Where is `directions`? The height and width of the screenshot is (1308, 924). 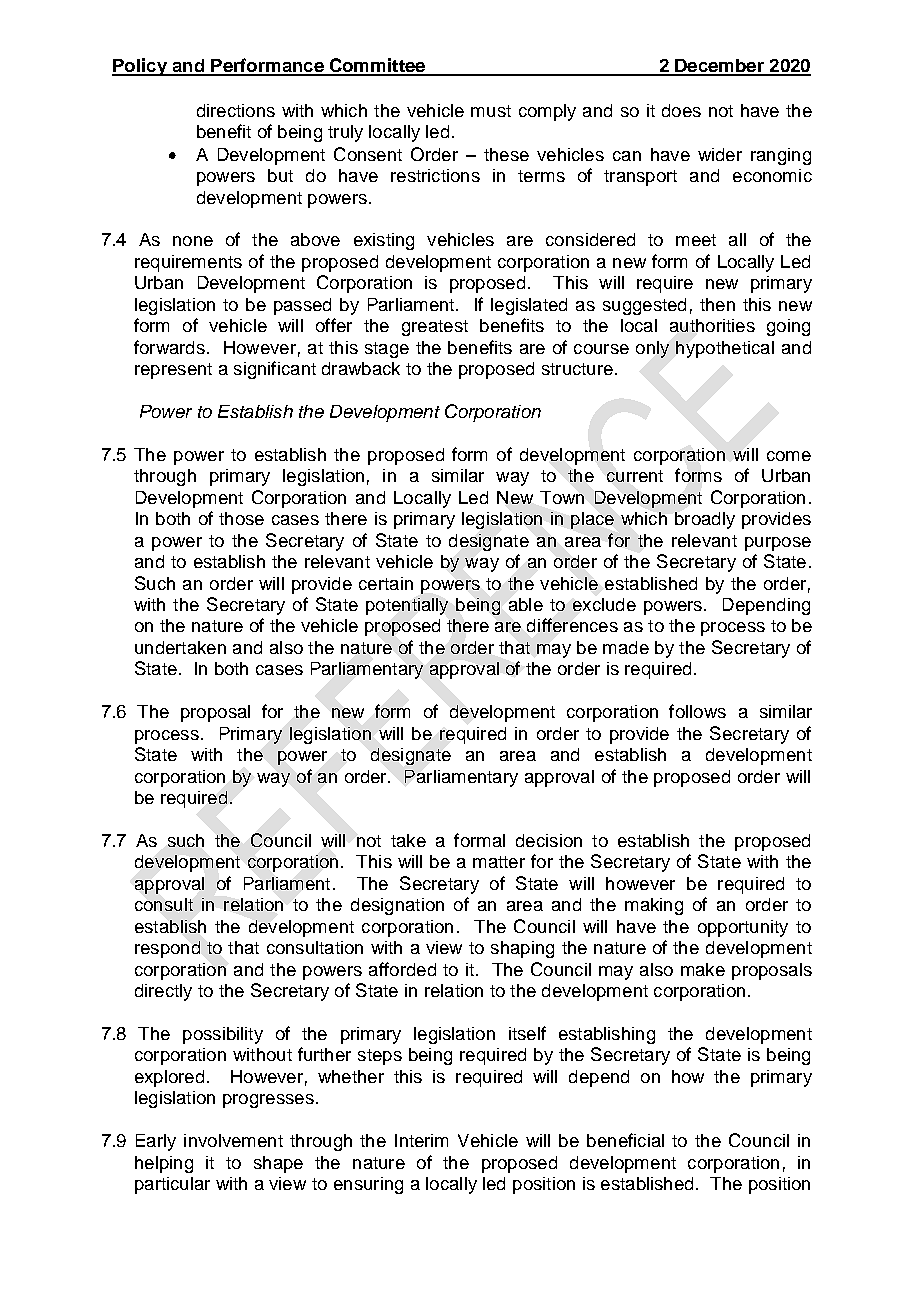
directions is located at coordinates (236, 110).
